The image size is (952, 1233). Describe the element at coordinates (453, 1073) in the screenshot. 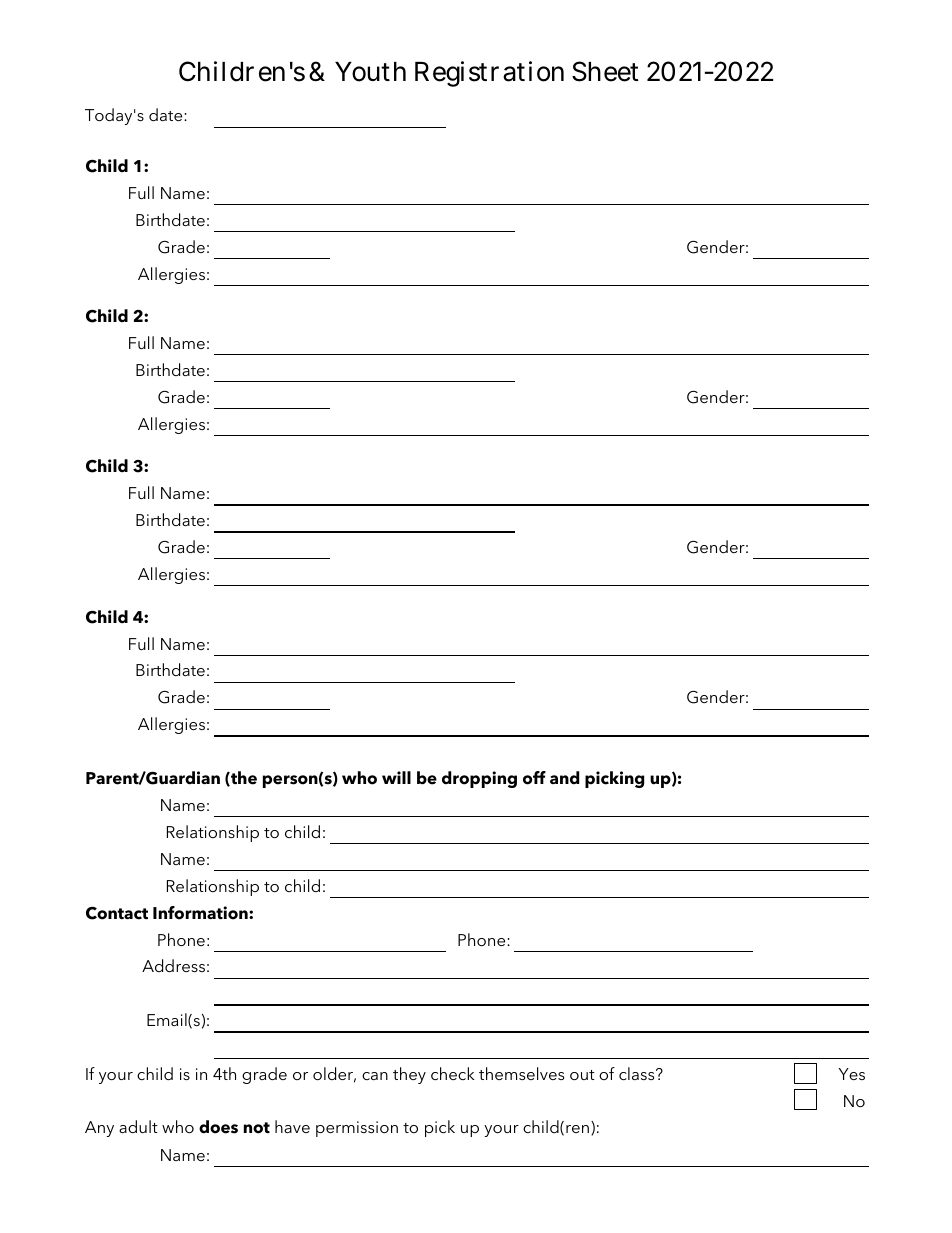

I see `check` at that location.
